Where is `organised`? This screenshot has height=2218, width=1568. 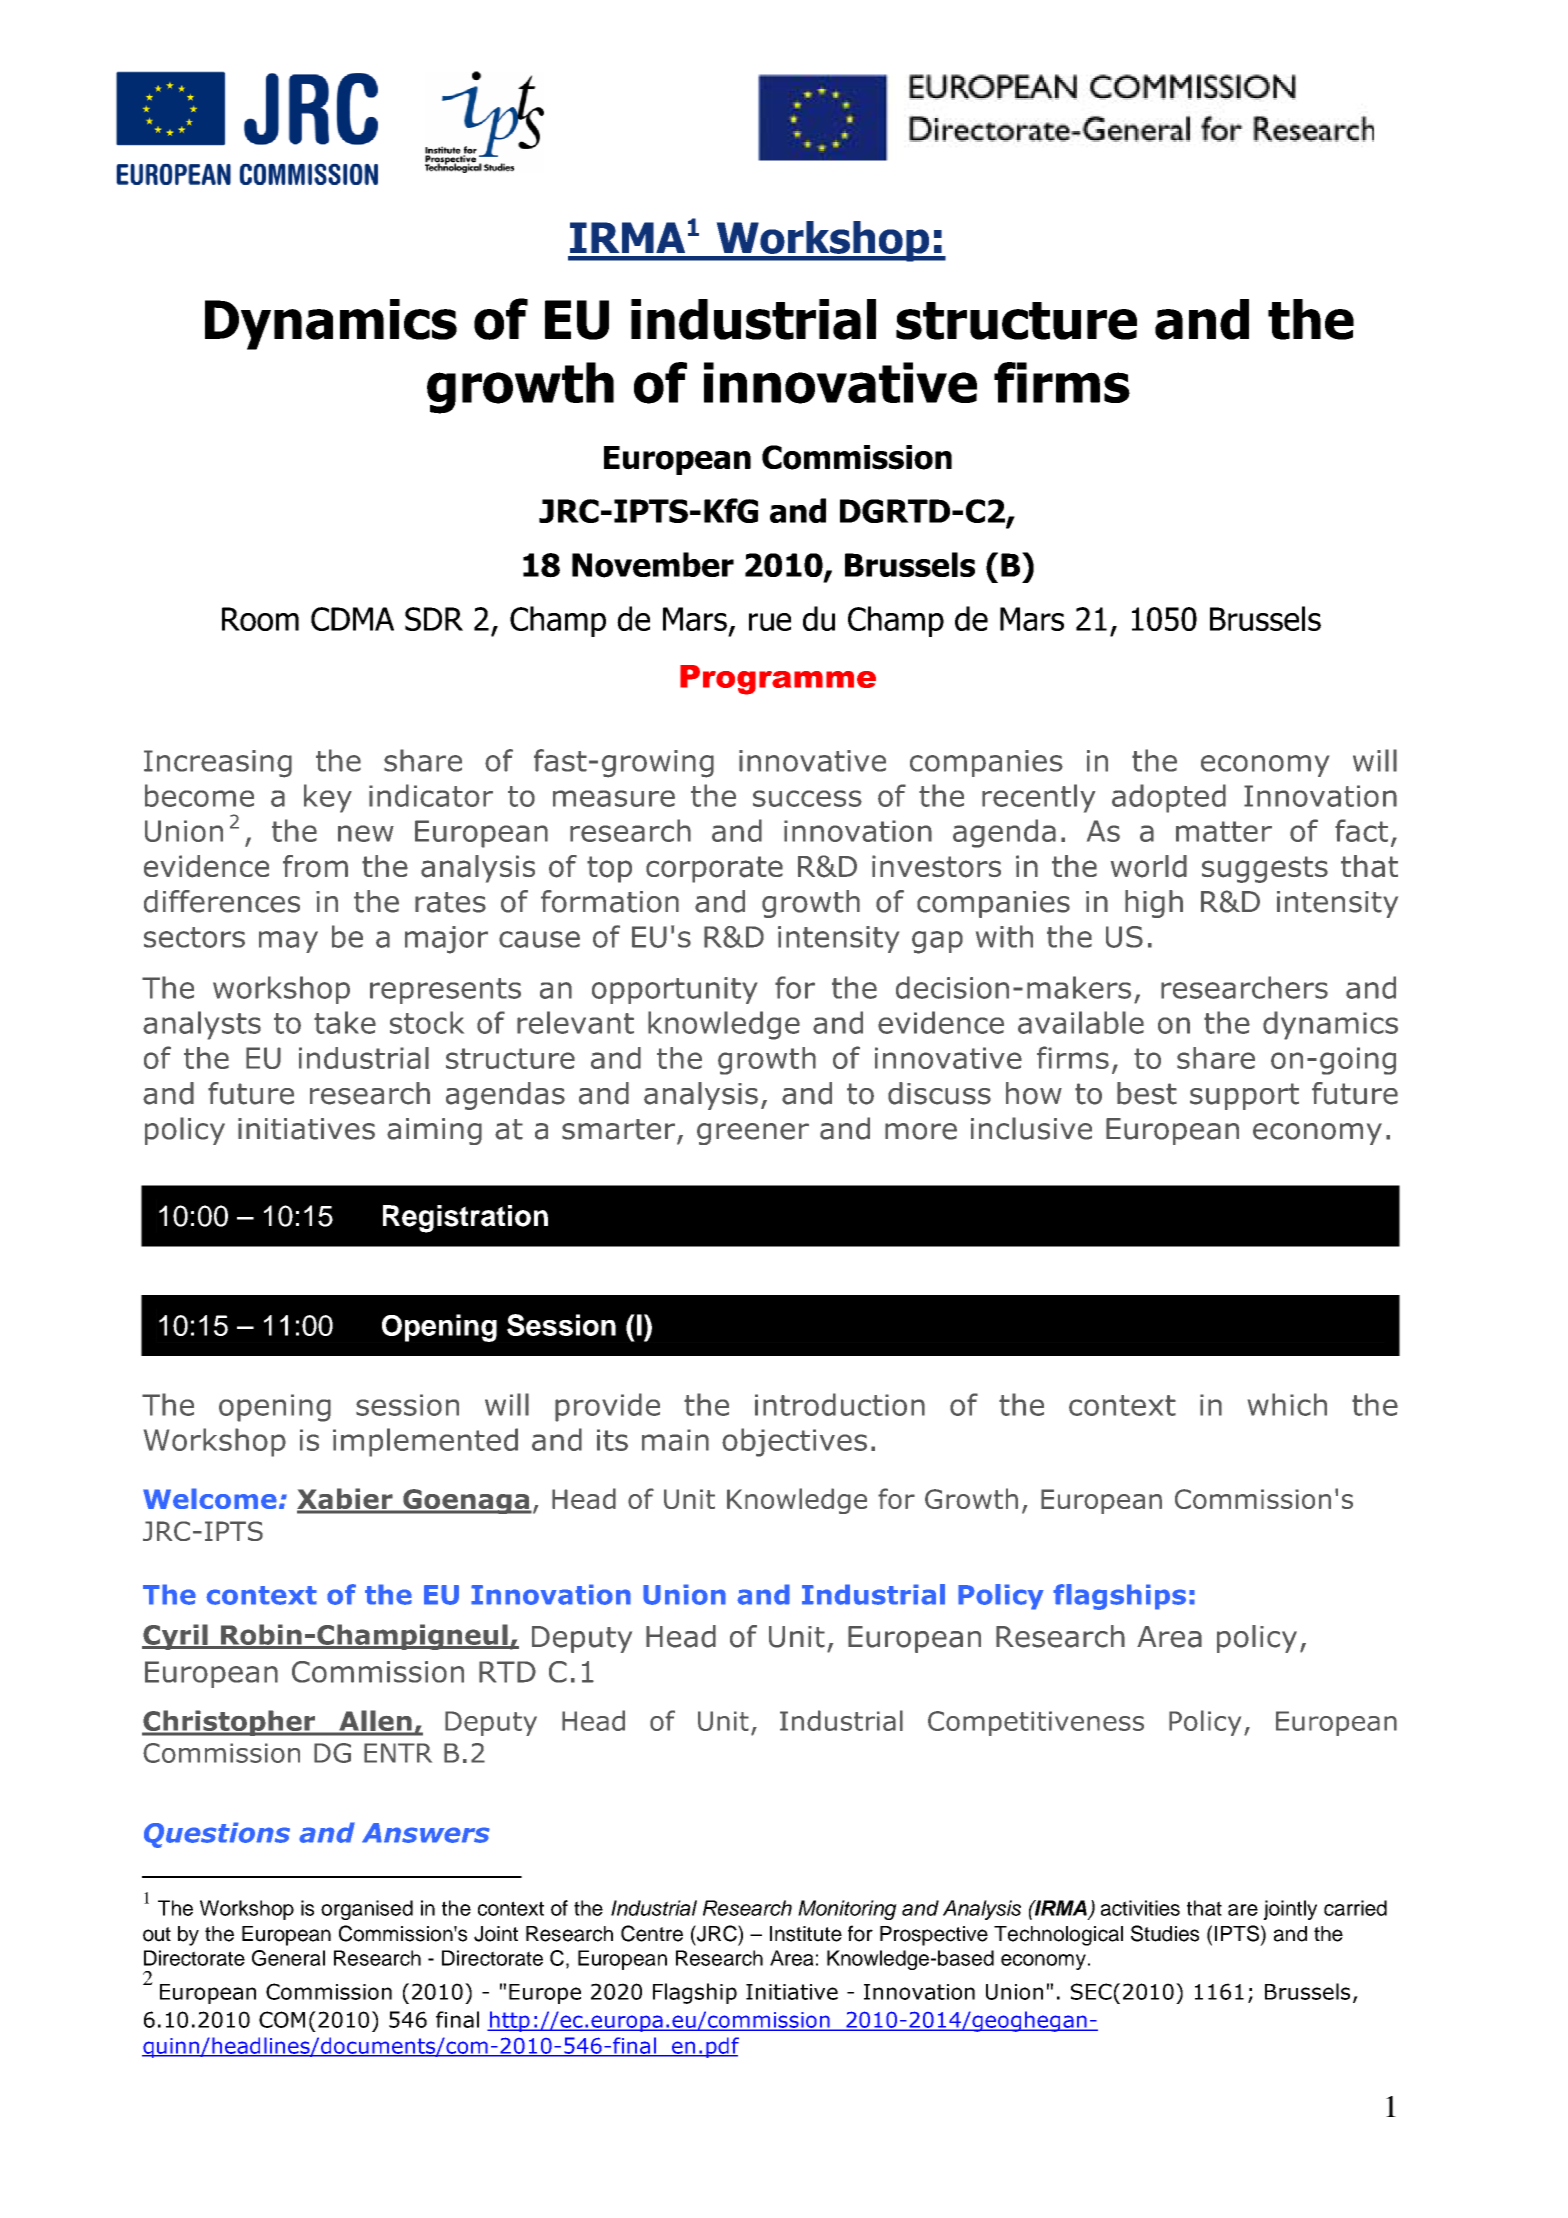 organised is located at coordinates (367, 1910).
